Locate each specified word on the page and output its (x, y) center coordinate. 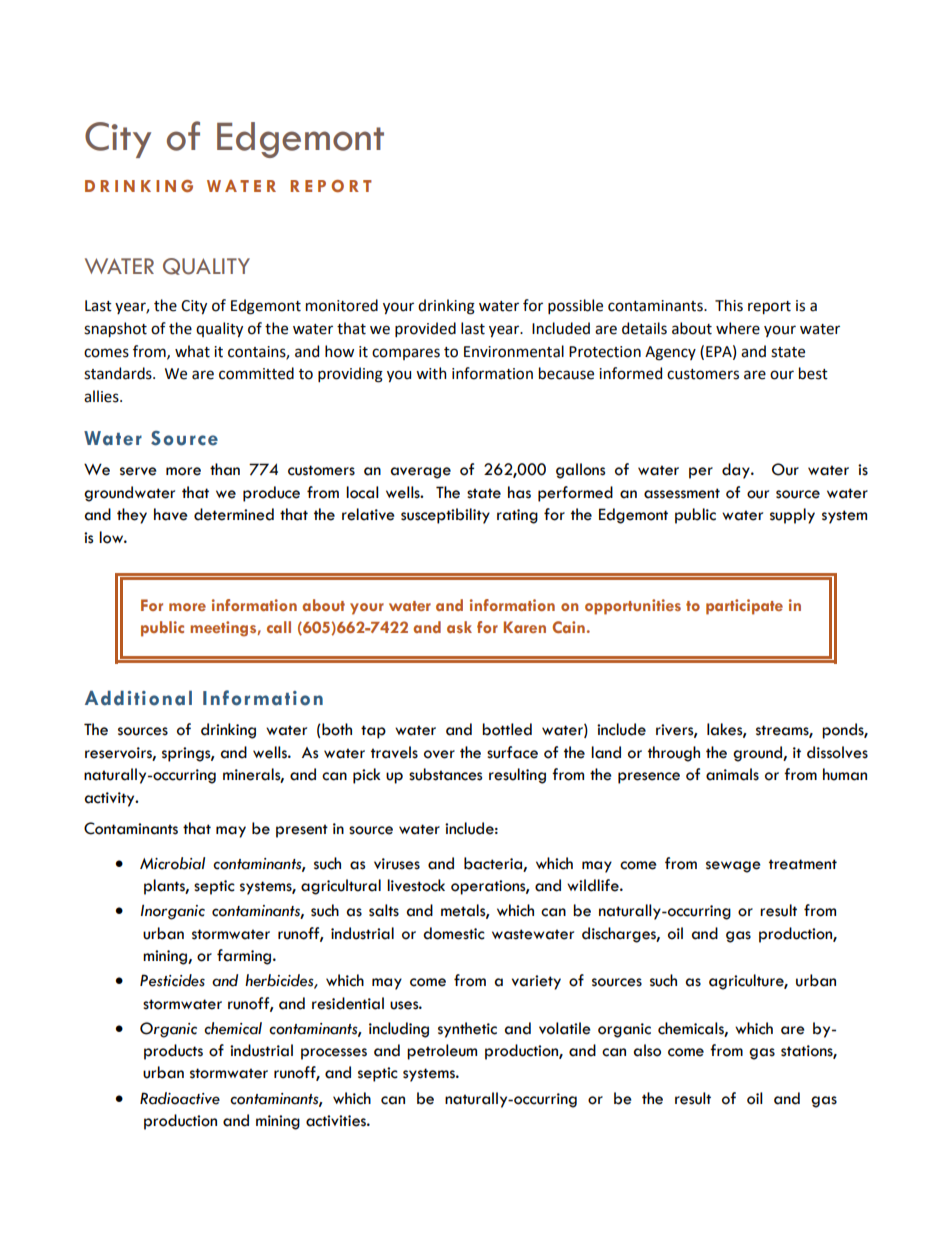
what (192, 351)
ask (459, 627)
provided (425, 329)
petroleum (442, 1052)
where (738, 328)
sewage (733, 867)
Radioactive (180, 1098)
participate (744, 607)
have (171, 514)
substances (445, 774)
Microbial (172, 863)
